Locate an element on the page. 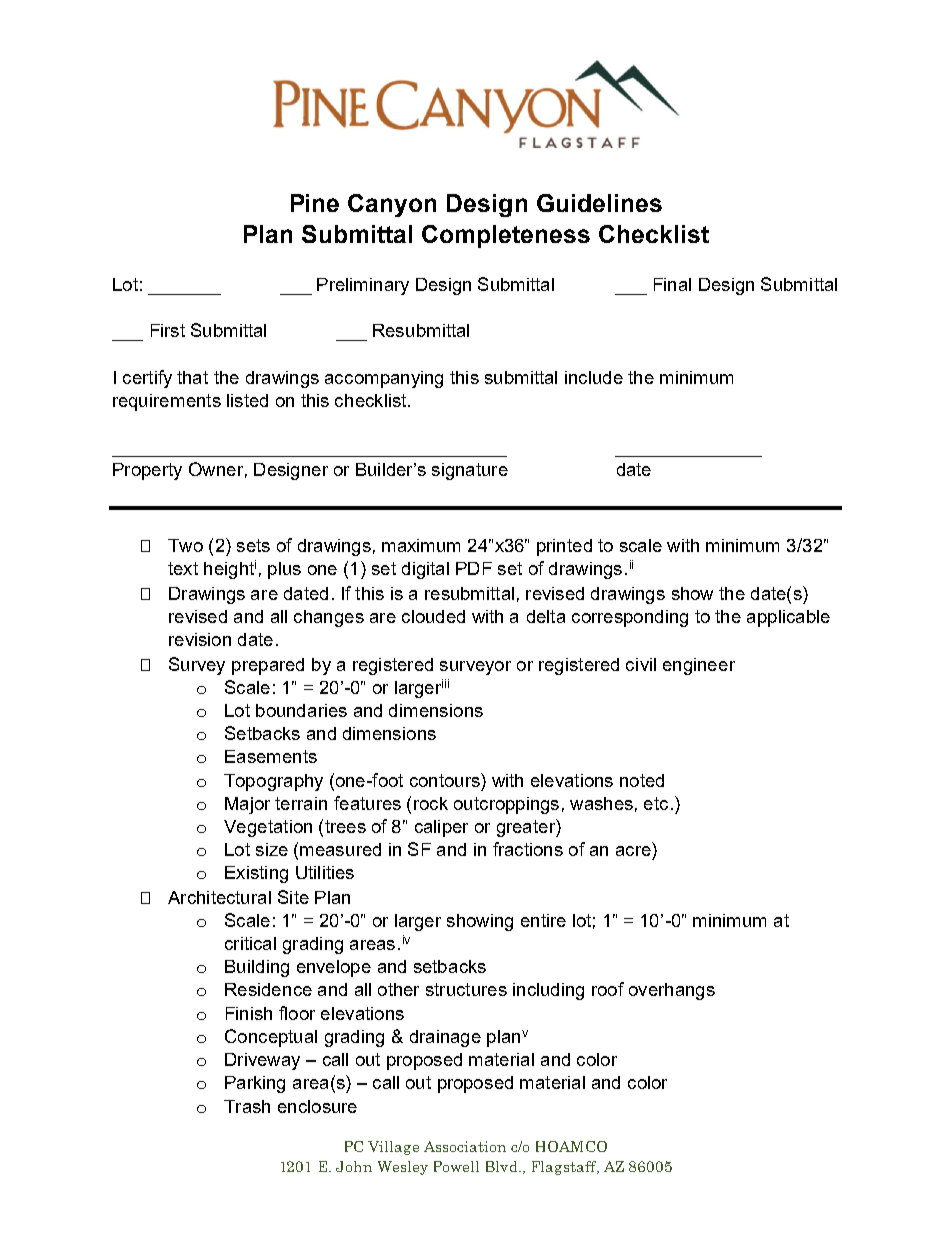  Association is located at coordinates (465, 1146).
